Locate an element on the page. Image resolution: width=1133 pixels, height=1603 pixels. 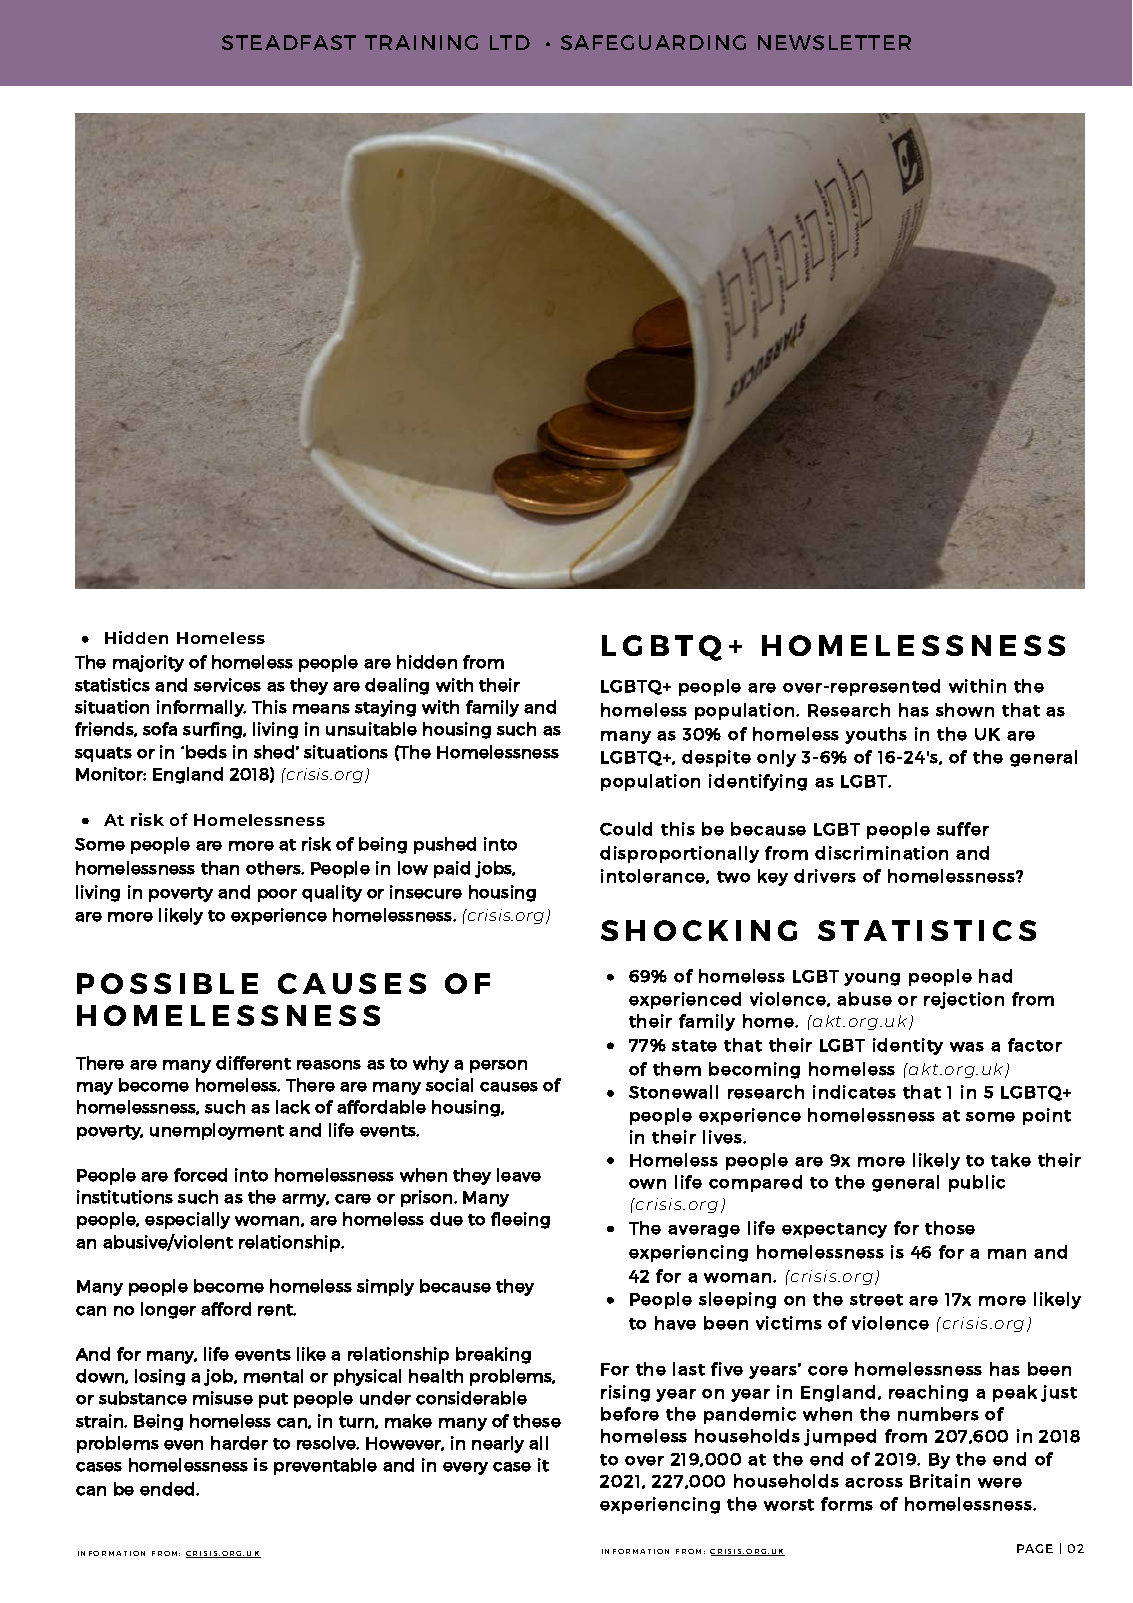
majority is located at coordinates (148, 663).
